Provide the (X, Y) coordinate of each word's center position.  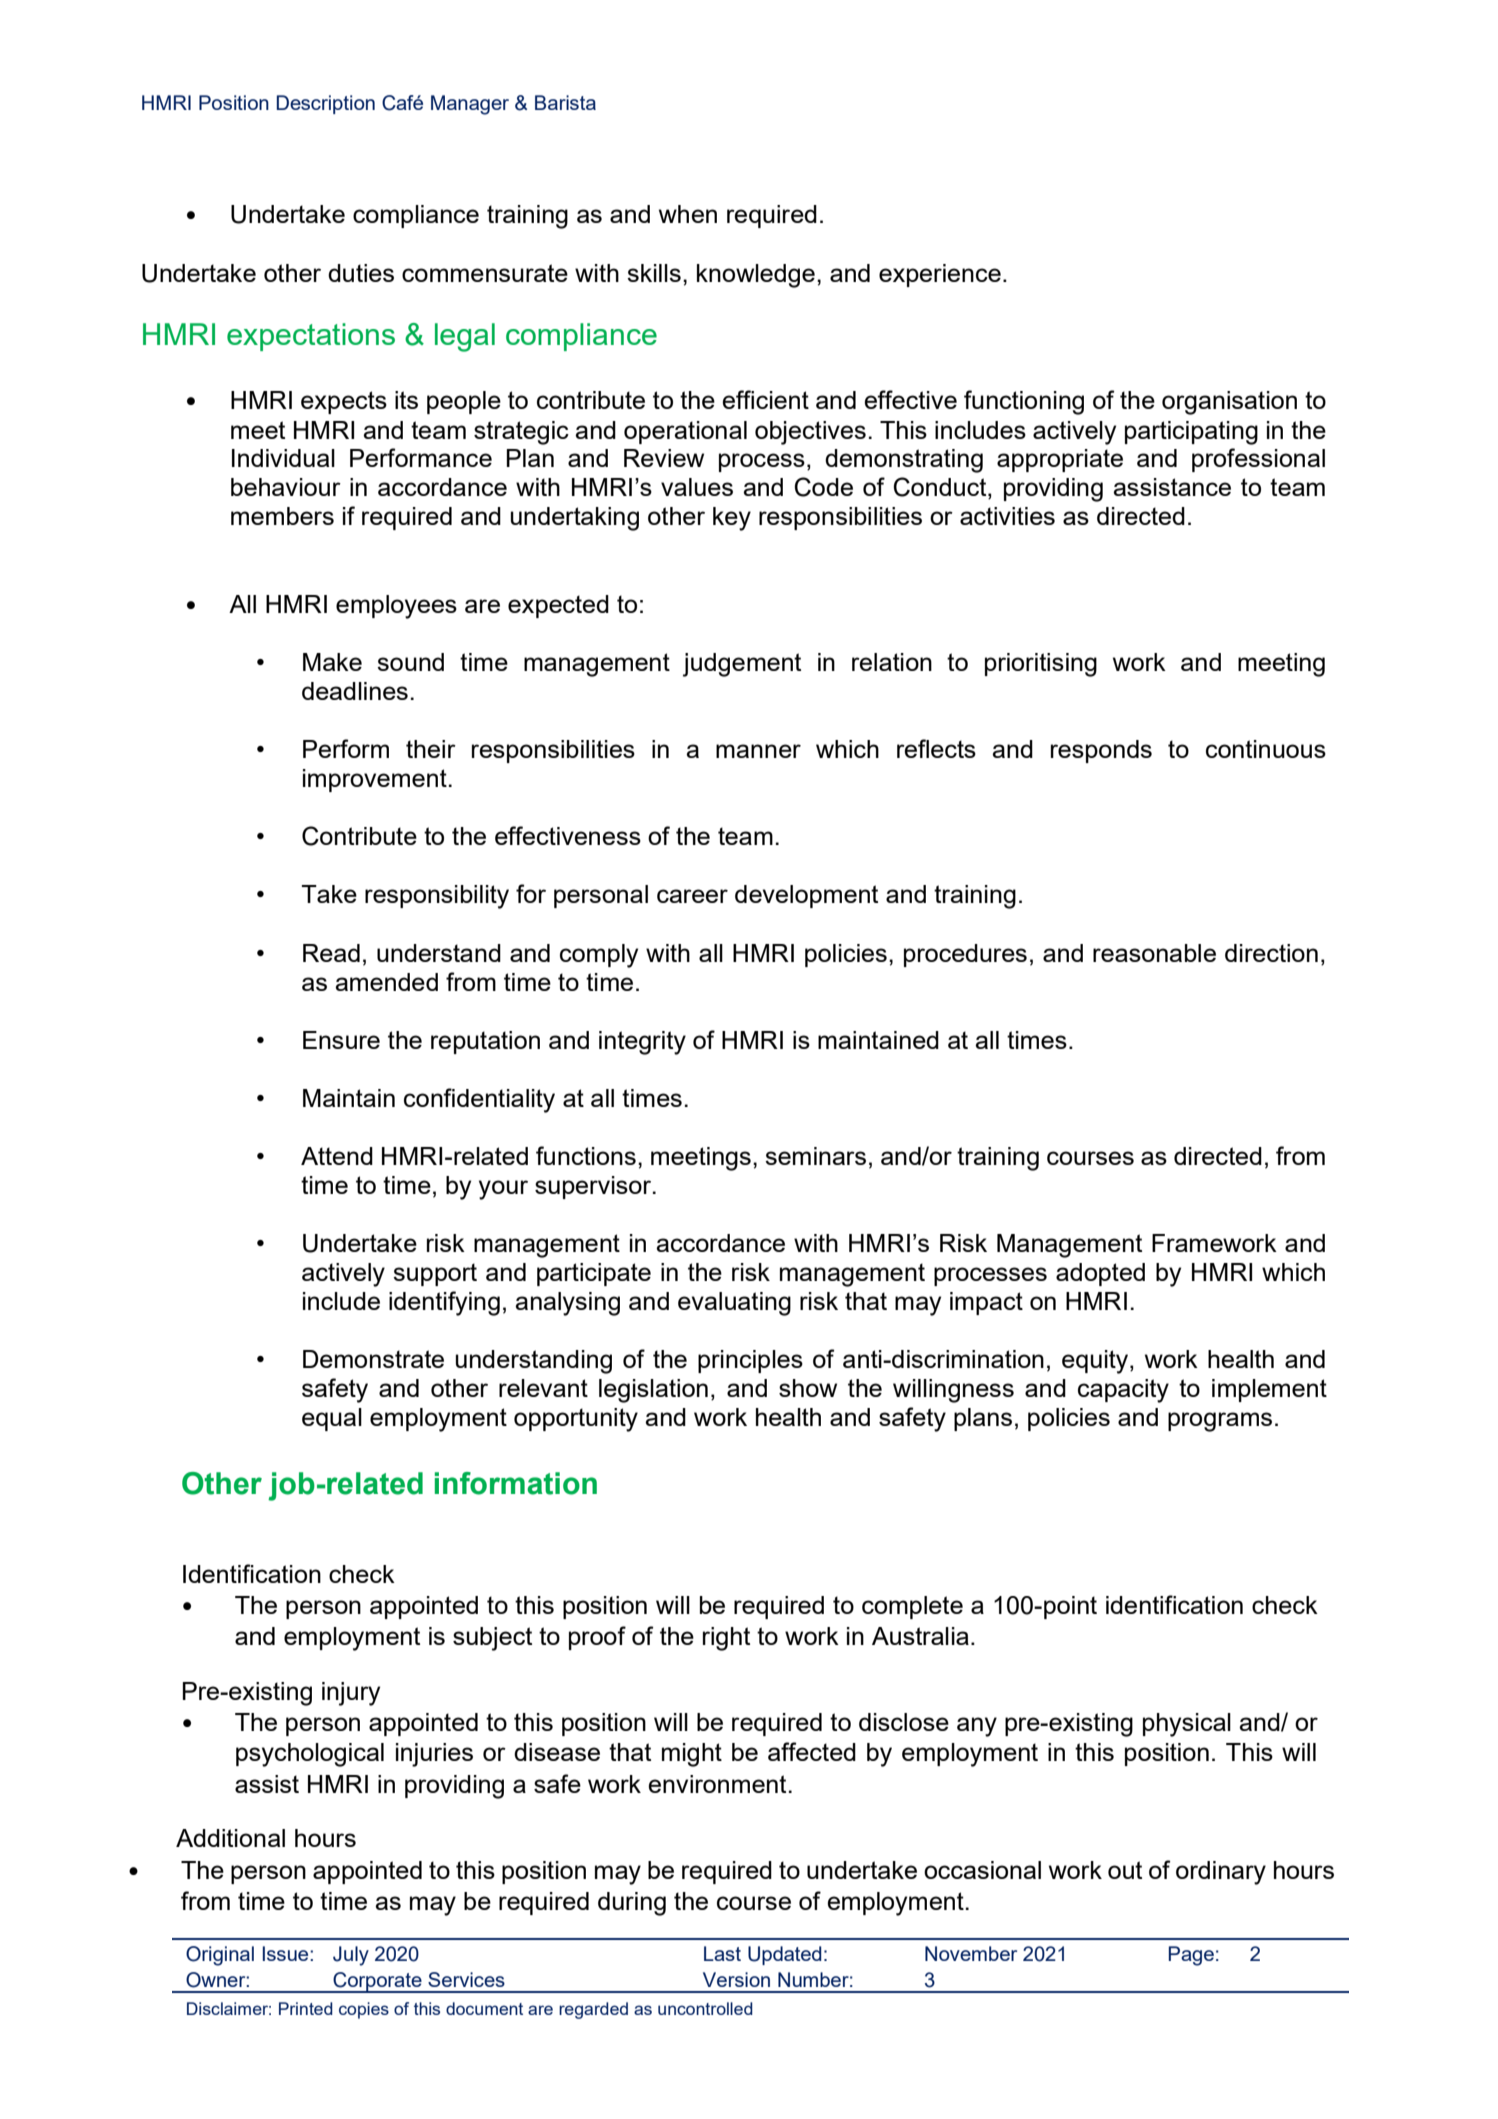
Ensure (341, 1040)
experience (940, 275)
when (688, 214)
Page (1191, 1956)
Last (722, 1953)
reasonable (1154, 953)
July (351, 1956)
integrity (642, 1043)
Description (326, 104)
